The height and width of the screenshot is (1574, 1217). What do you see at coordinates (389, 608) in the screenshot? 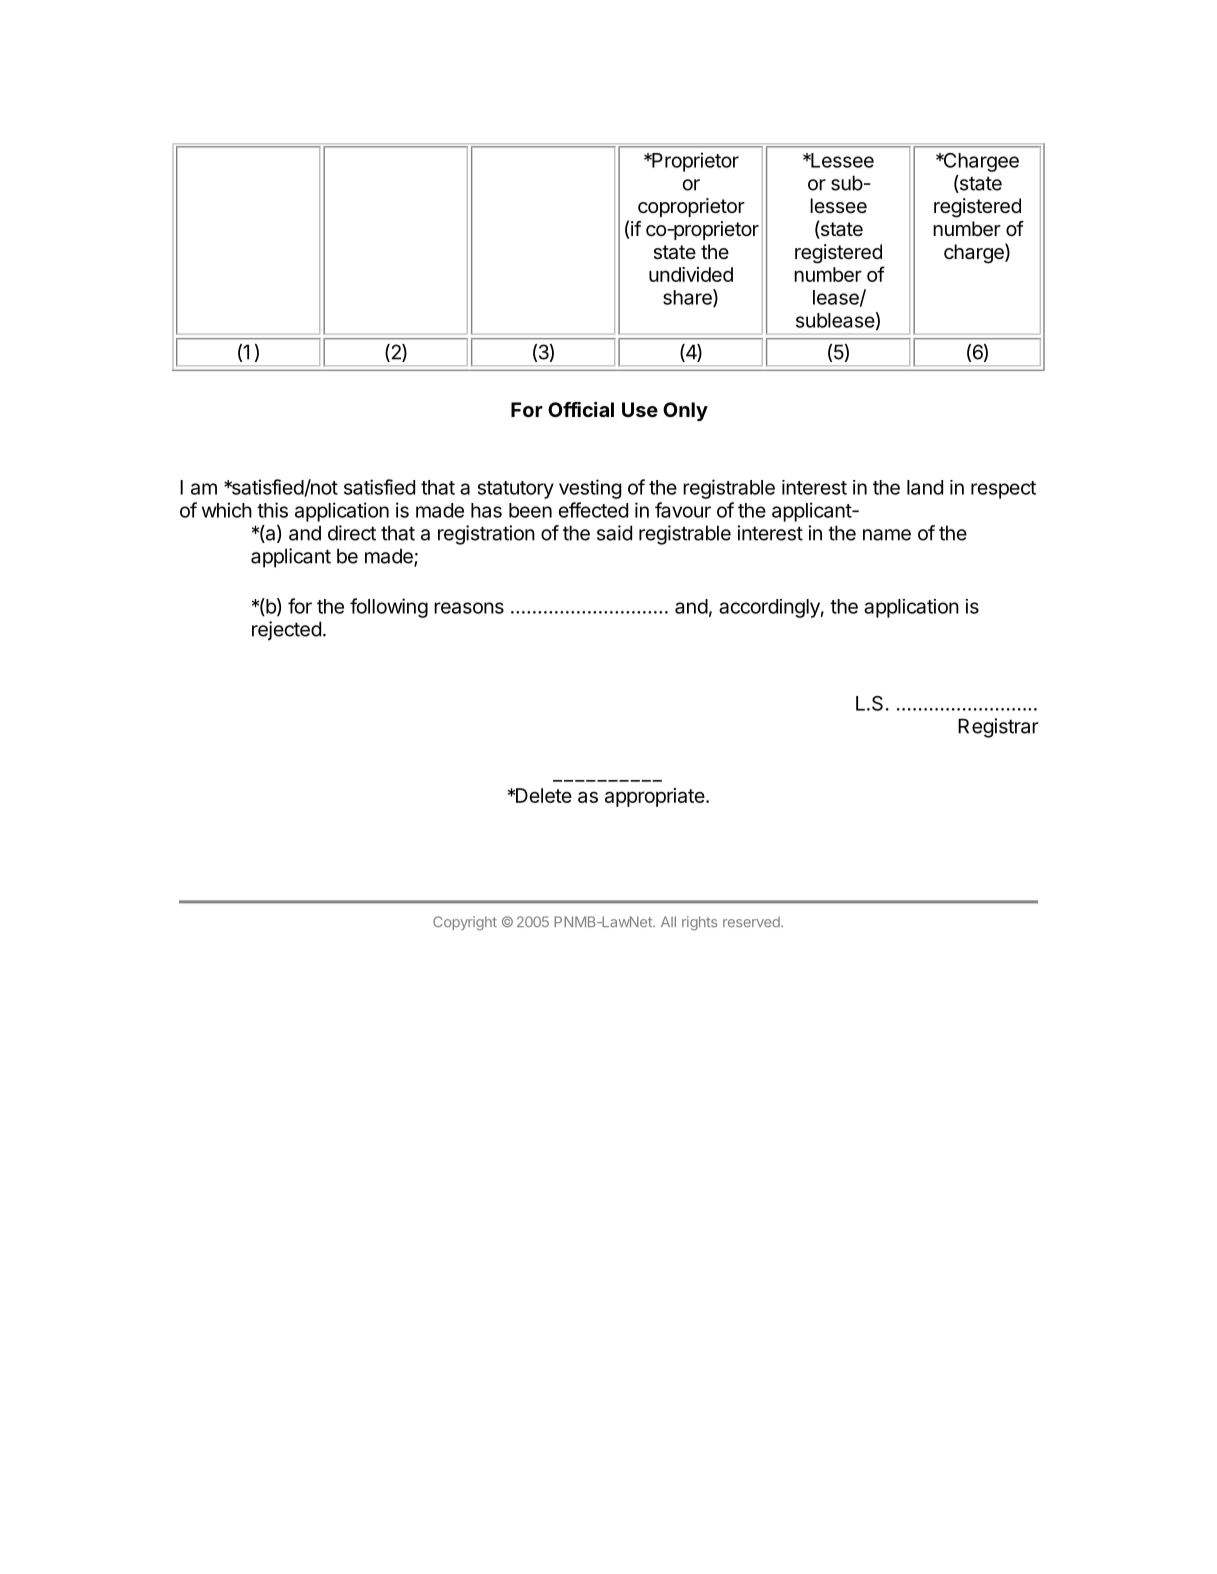
I see `following` at bounding box center [389, 608].
